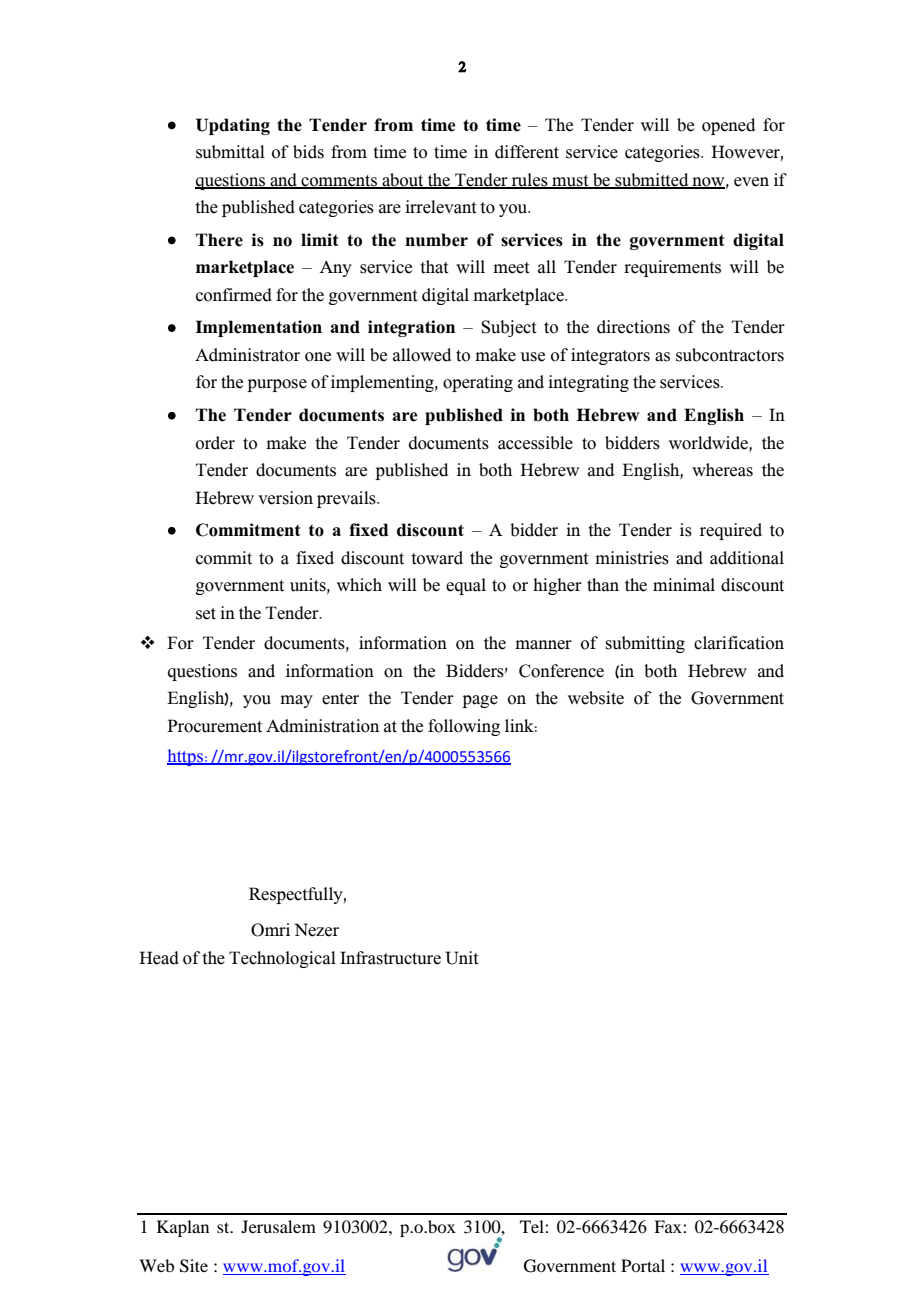  I want to click on irrelevant, so click(440, 207).
